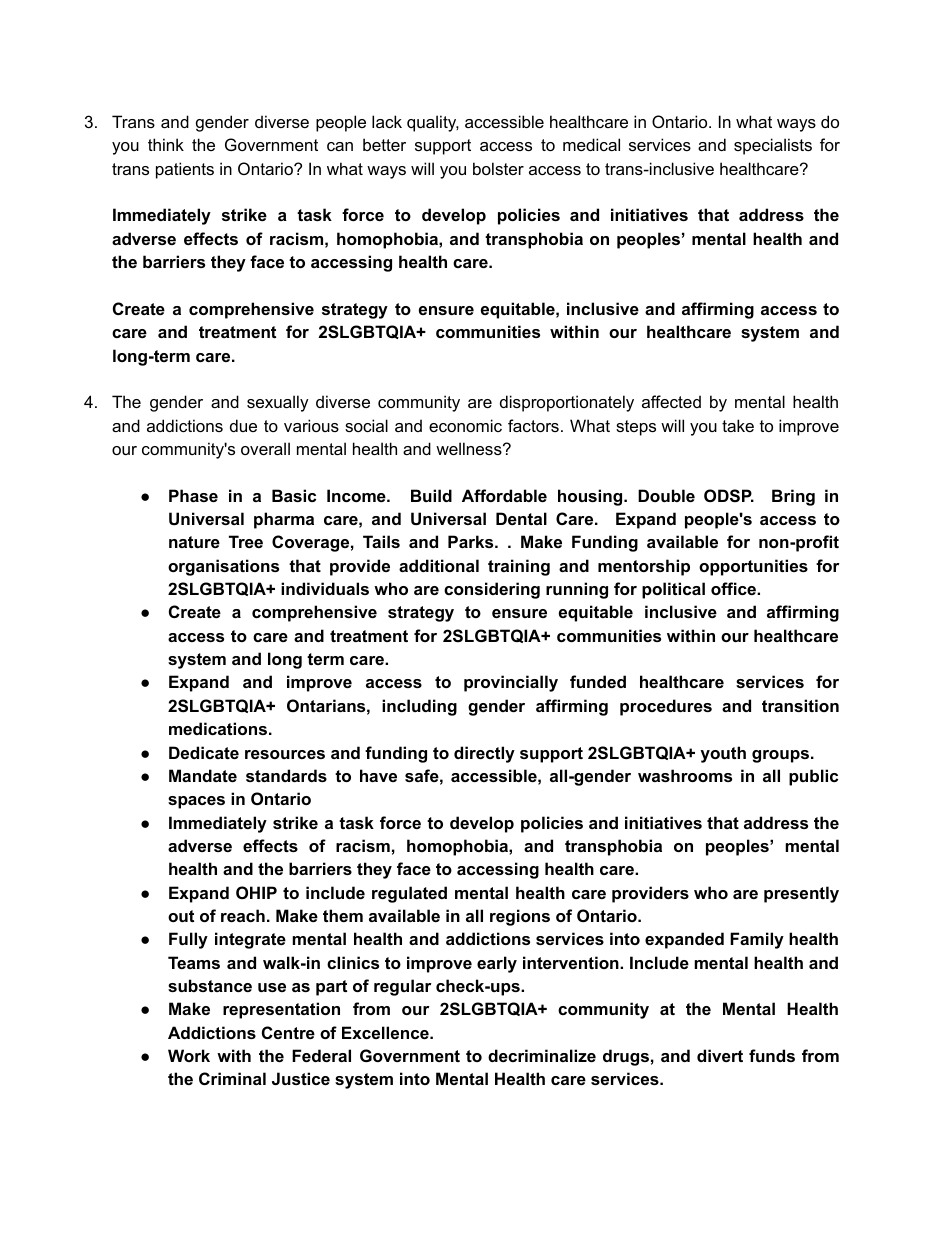 The image size is (952, 1233). Describe the element at coordinates (773, 146) in the screenshot. I see `specialists` at that location.
